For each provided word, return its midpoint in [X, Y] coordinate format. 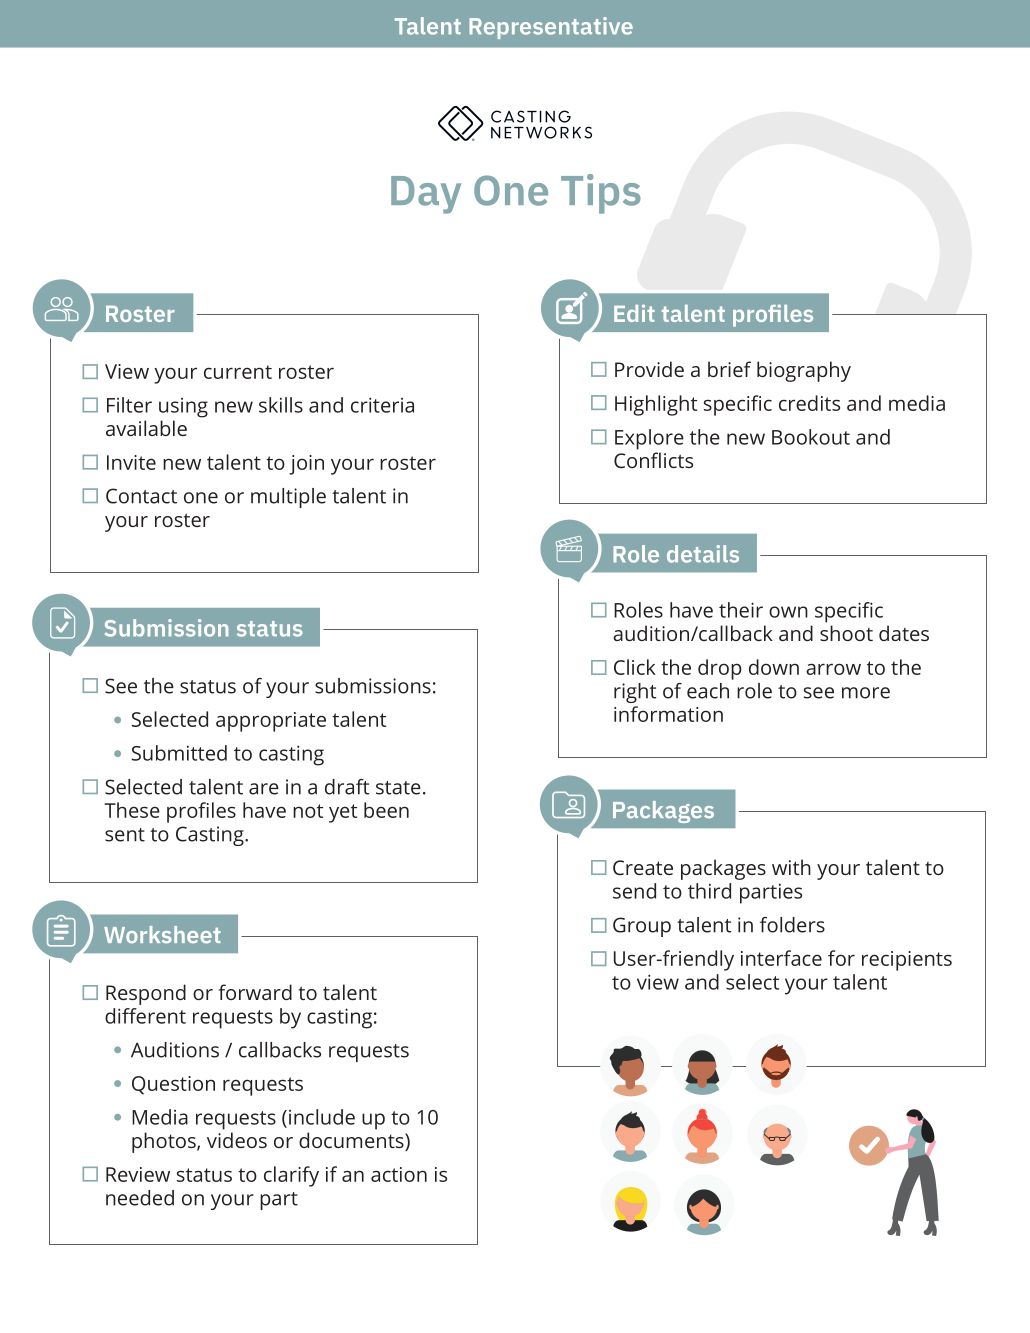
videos [237, 1140]
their [741, 610]
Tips [601, 194]
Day [426, 195]
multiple [288, 498]
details [703, 554]
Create [643, 867]
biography [804, 371]
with [791, 867]
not [308, 811]
